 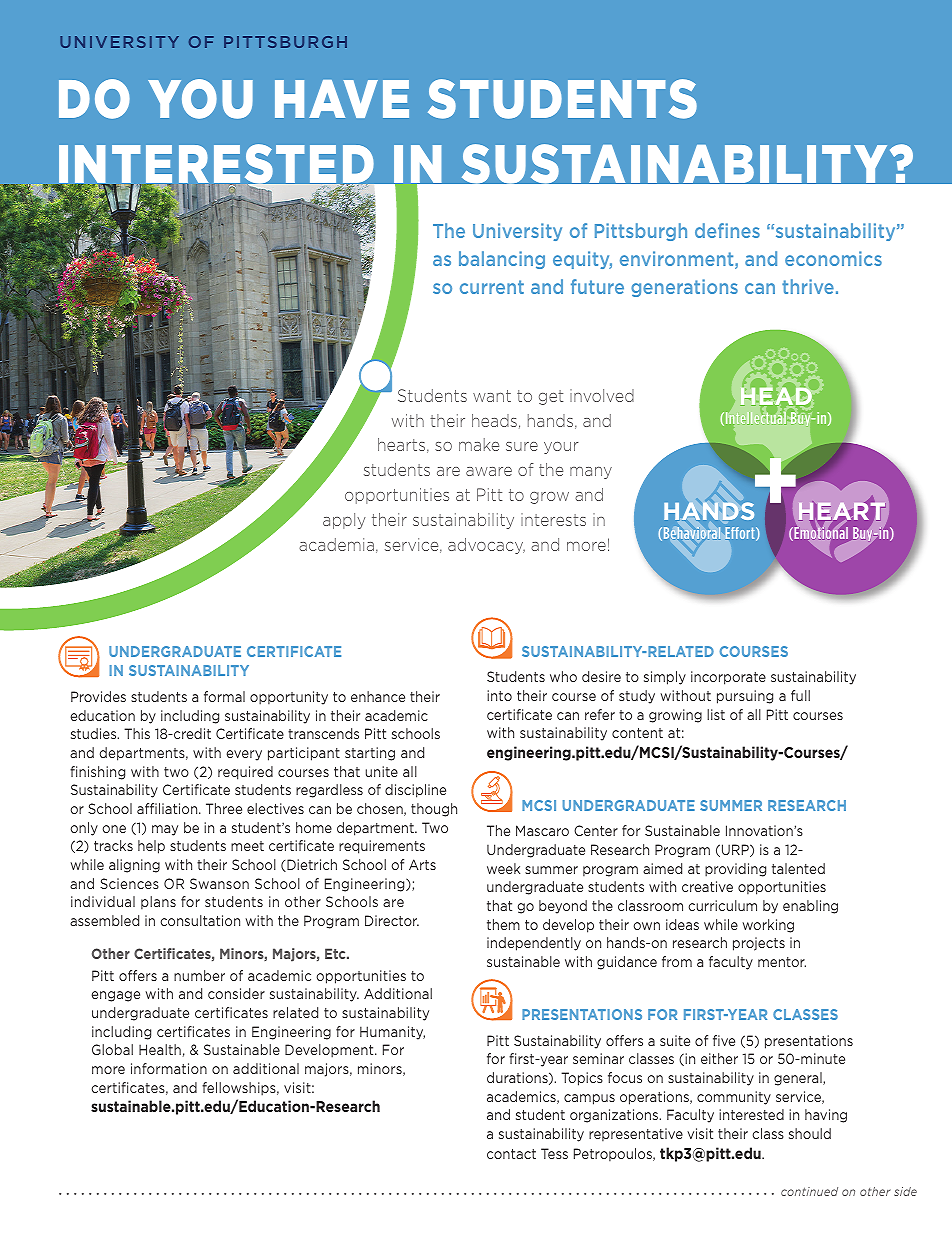 What do you see at coordinates (342, 99) in the page?
I see `HAVE` at bounding box center [342, 99].
